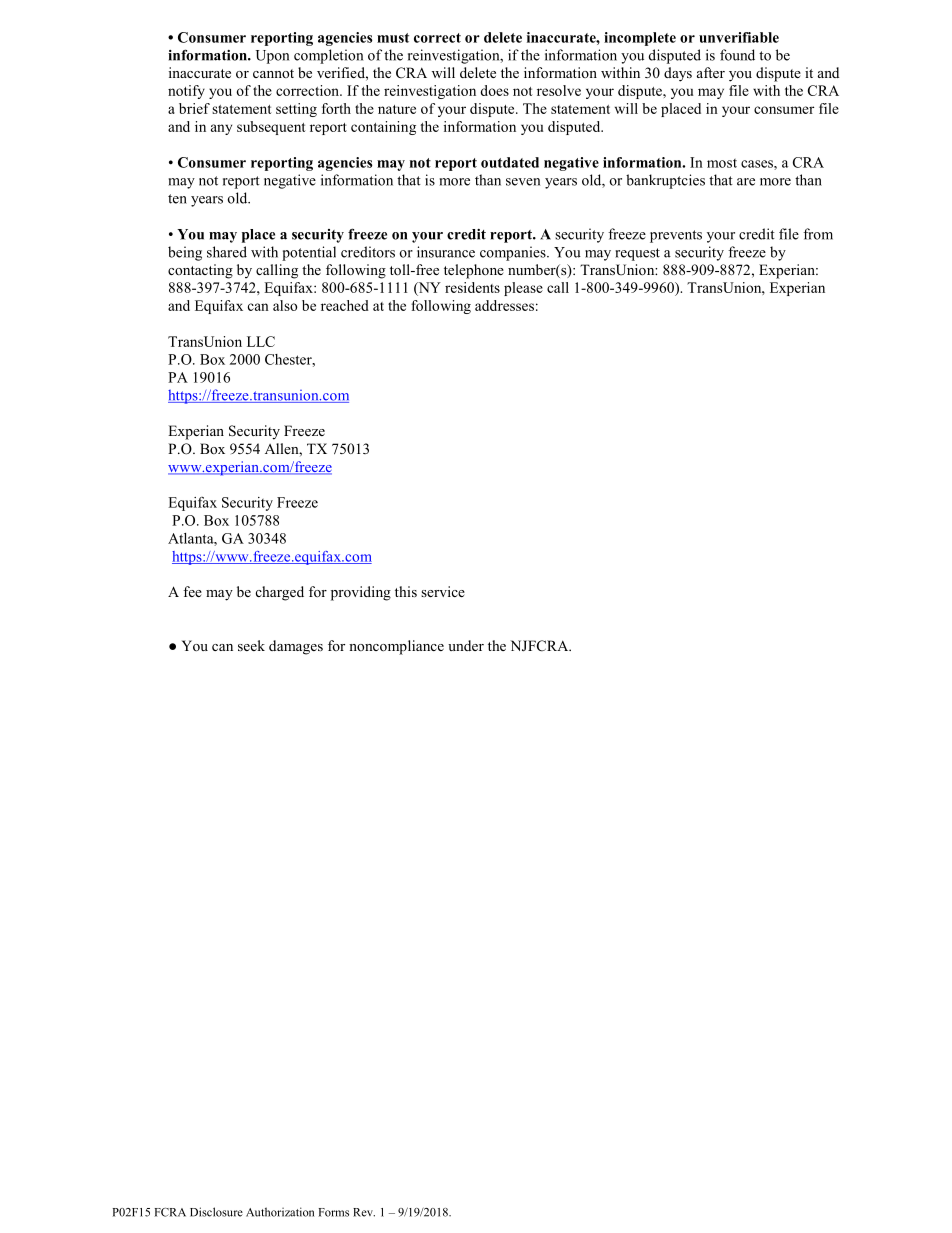 The image size is (952, 1233). Describe the element at coordinates (216, 1212) in the image. I see `Disclosure` at that location.
